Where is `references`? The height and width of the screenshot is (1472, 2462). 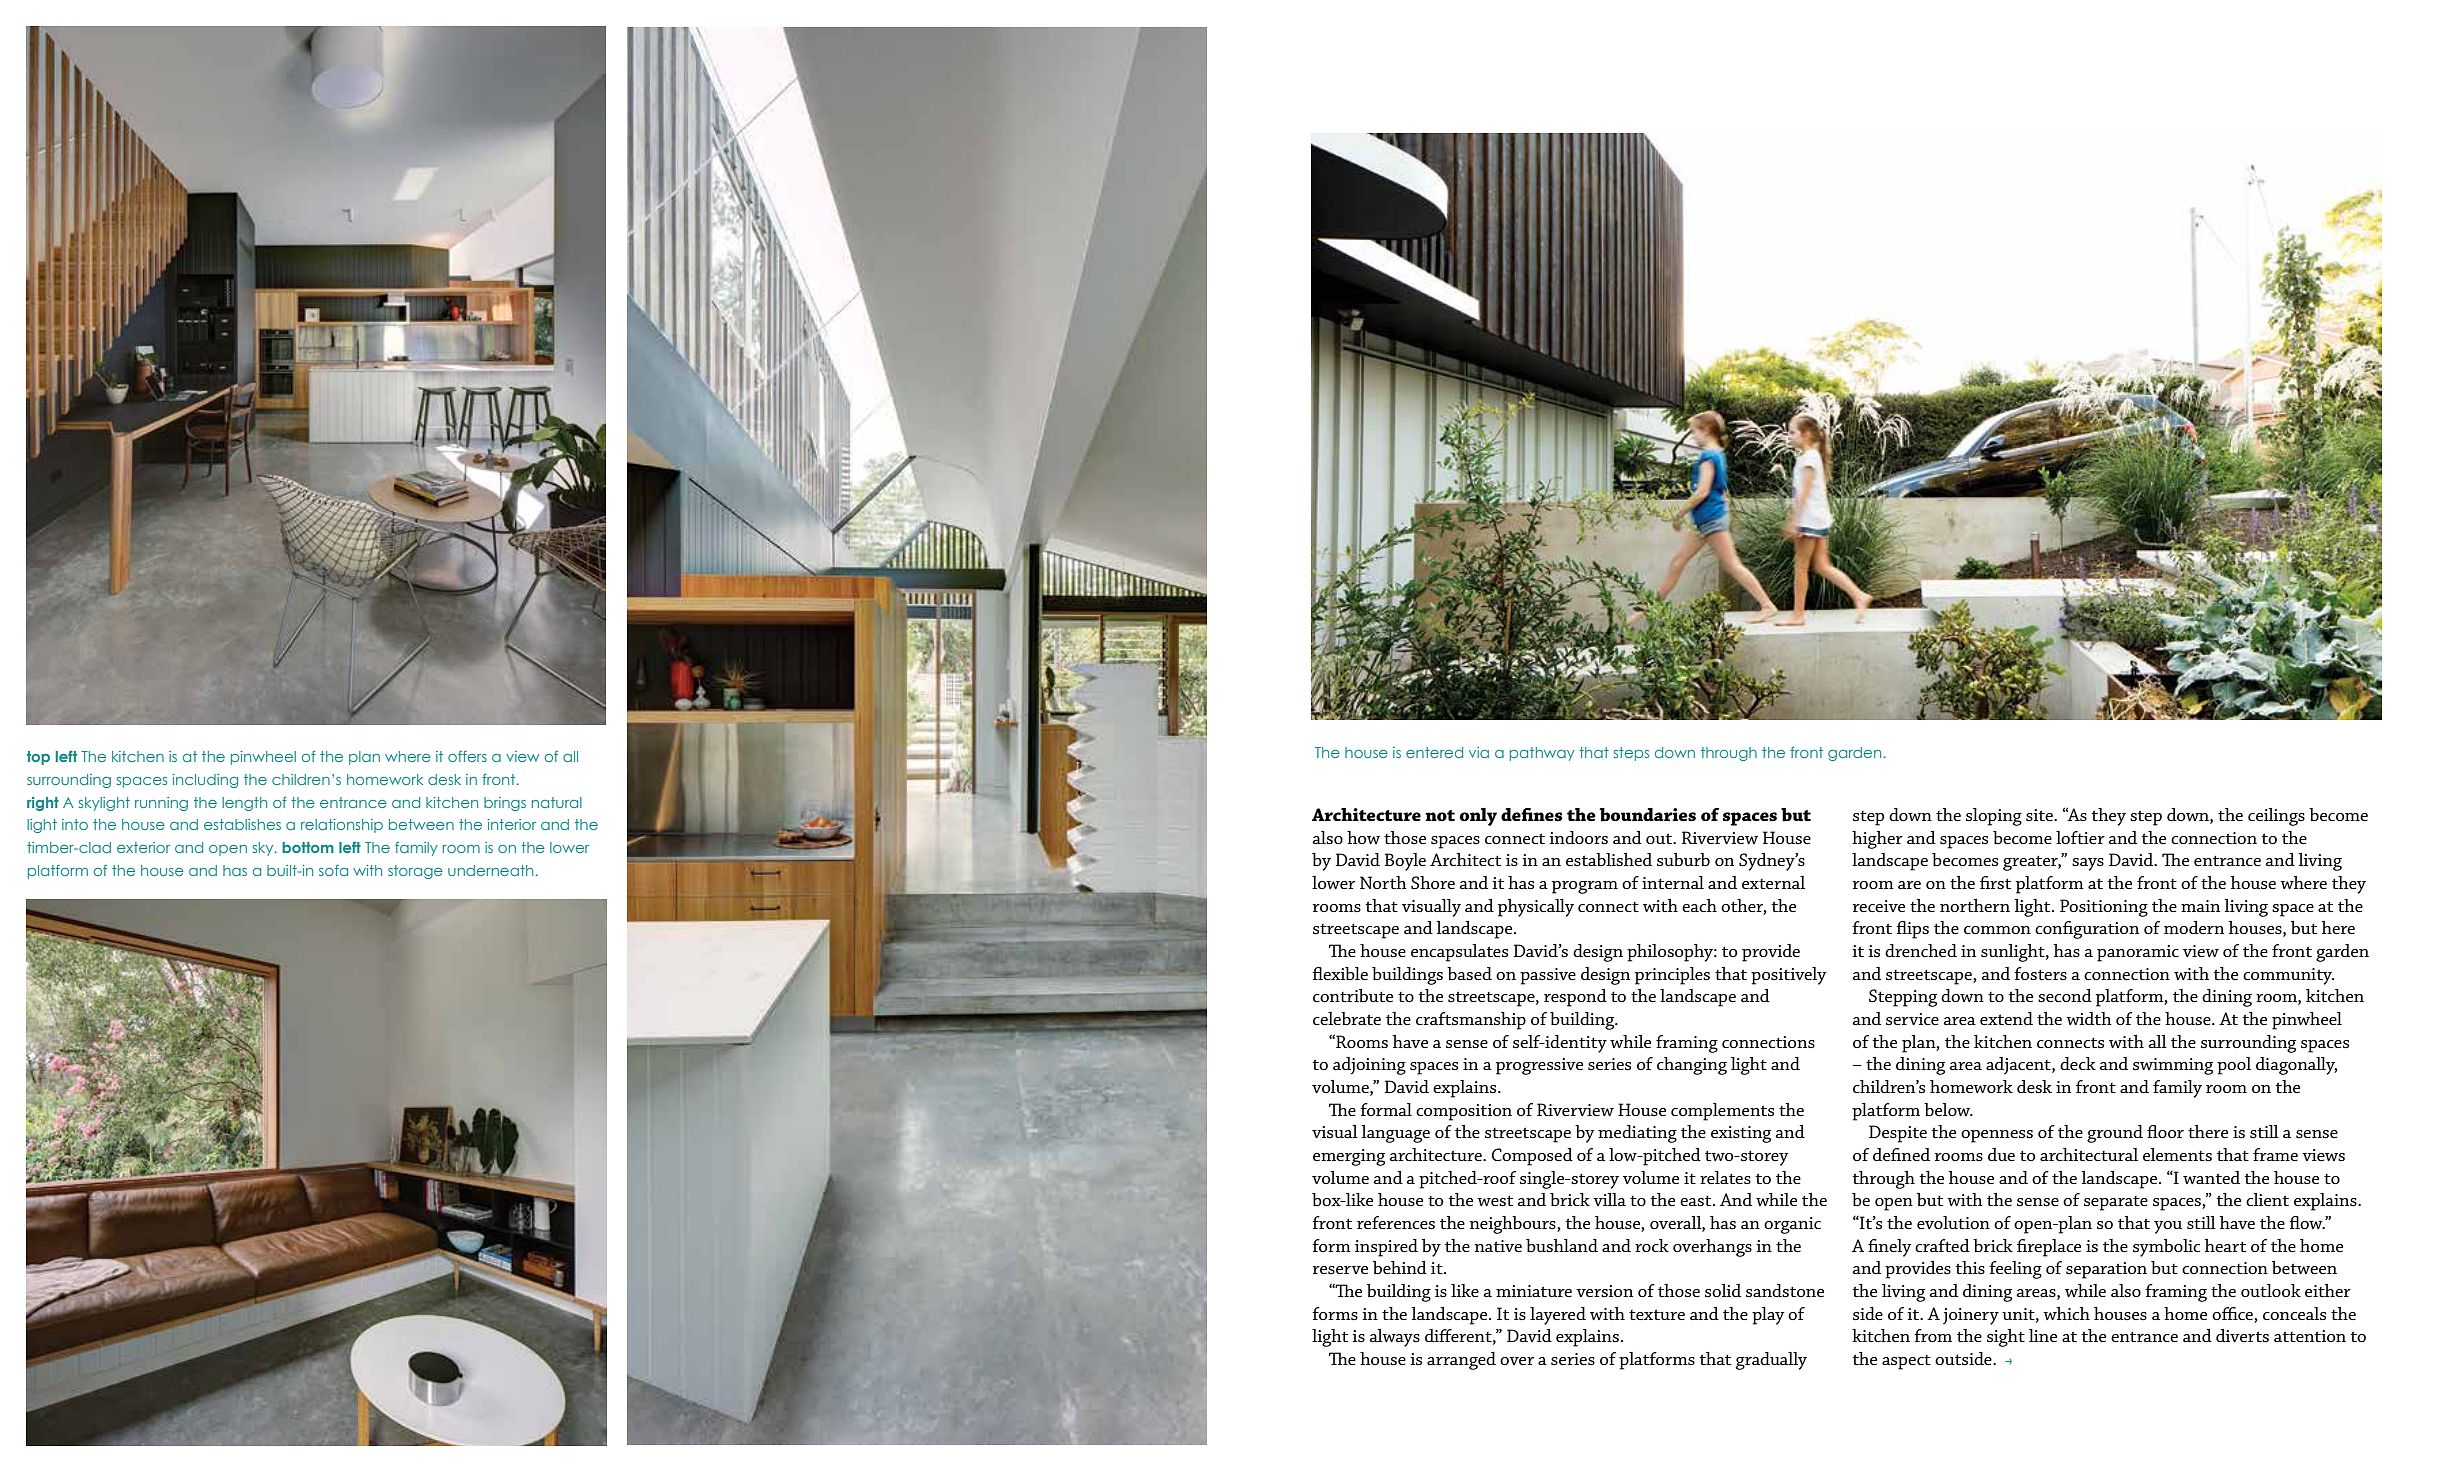
references is located at coordinates (1396, 1222).
